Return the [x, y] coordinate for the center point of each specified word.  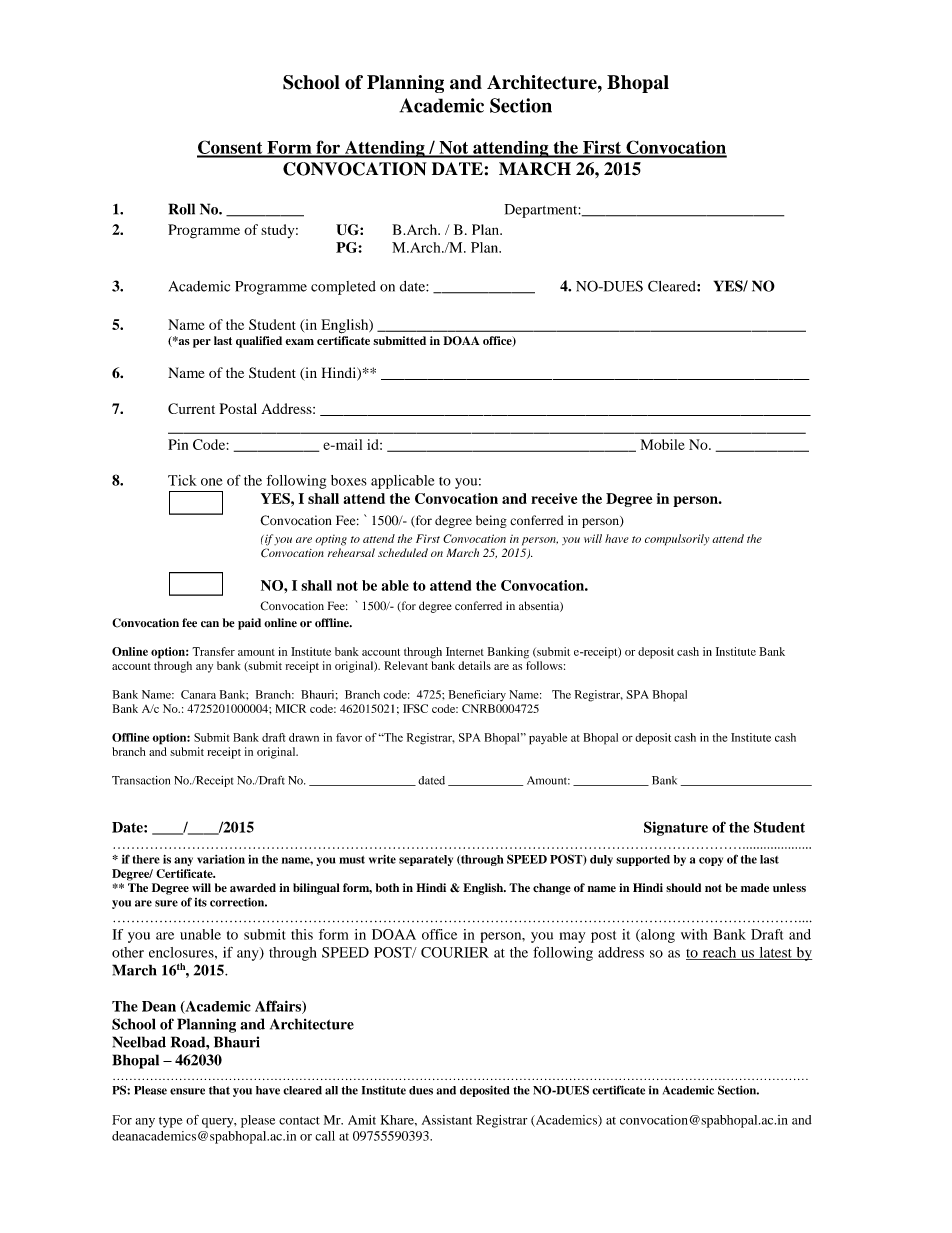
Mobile [663, 444]
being [491, 521]
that [219, 1090]
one [212, 482]
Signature [676, 828]
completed [343, 288]
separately [426, 860]
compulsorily [677, 540]
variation [221, 859]
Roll [181, 209]
